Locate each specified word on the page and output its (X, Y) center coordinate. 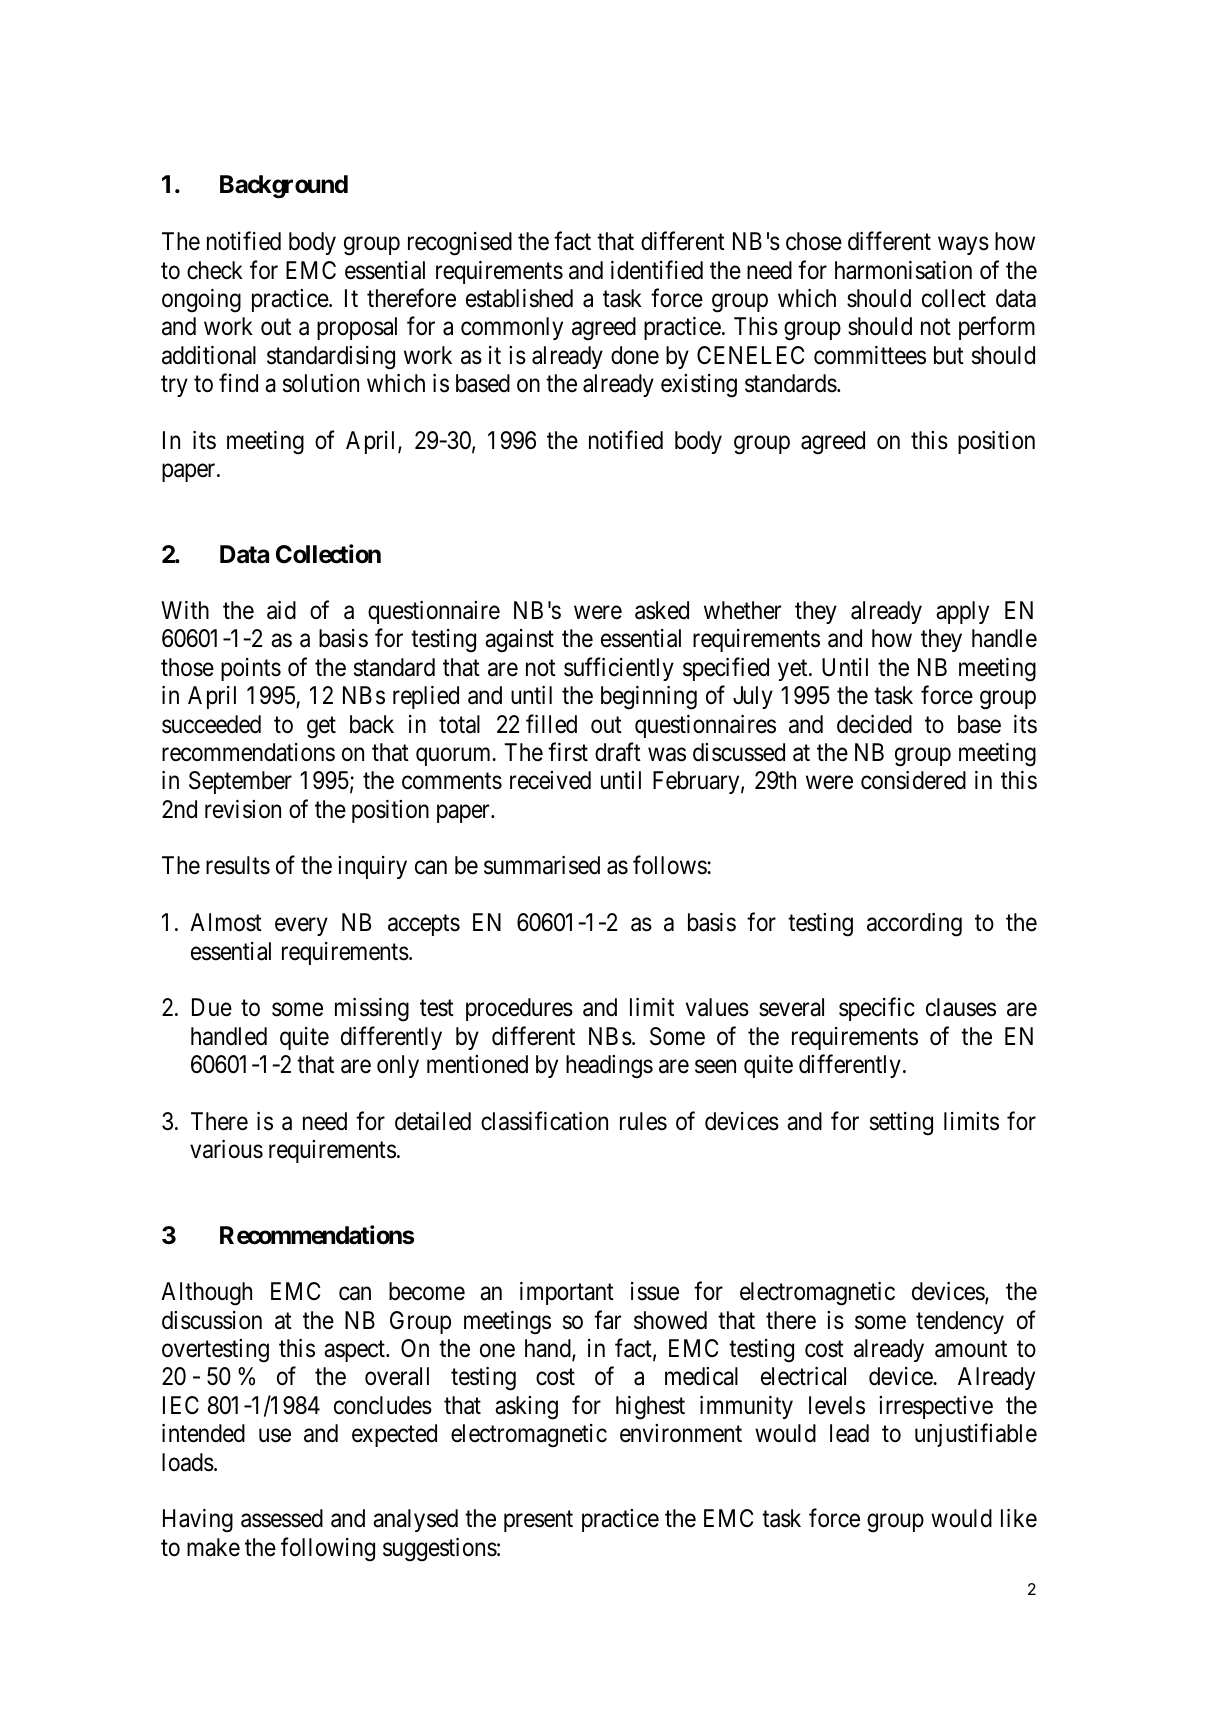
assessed (282, 1518)
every (301, 927)
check (215, 270)
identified (657, 270)
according (914, 925)
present (538, 1521)
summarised (542, 865)
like (1019, 1518)
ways (963, 246)
